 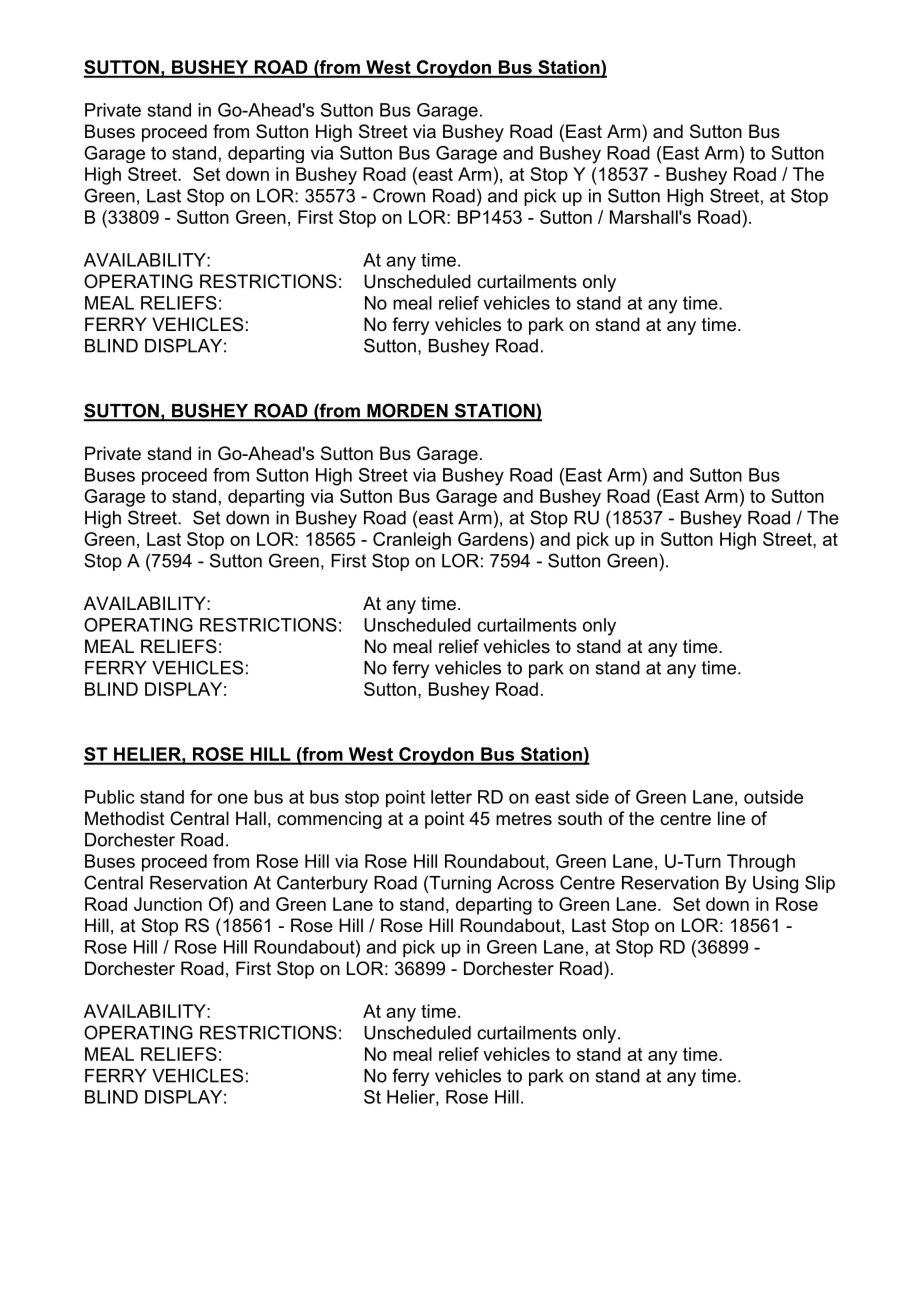 I want to click on Gardens, so click(x=493, y=539).
